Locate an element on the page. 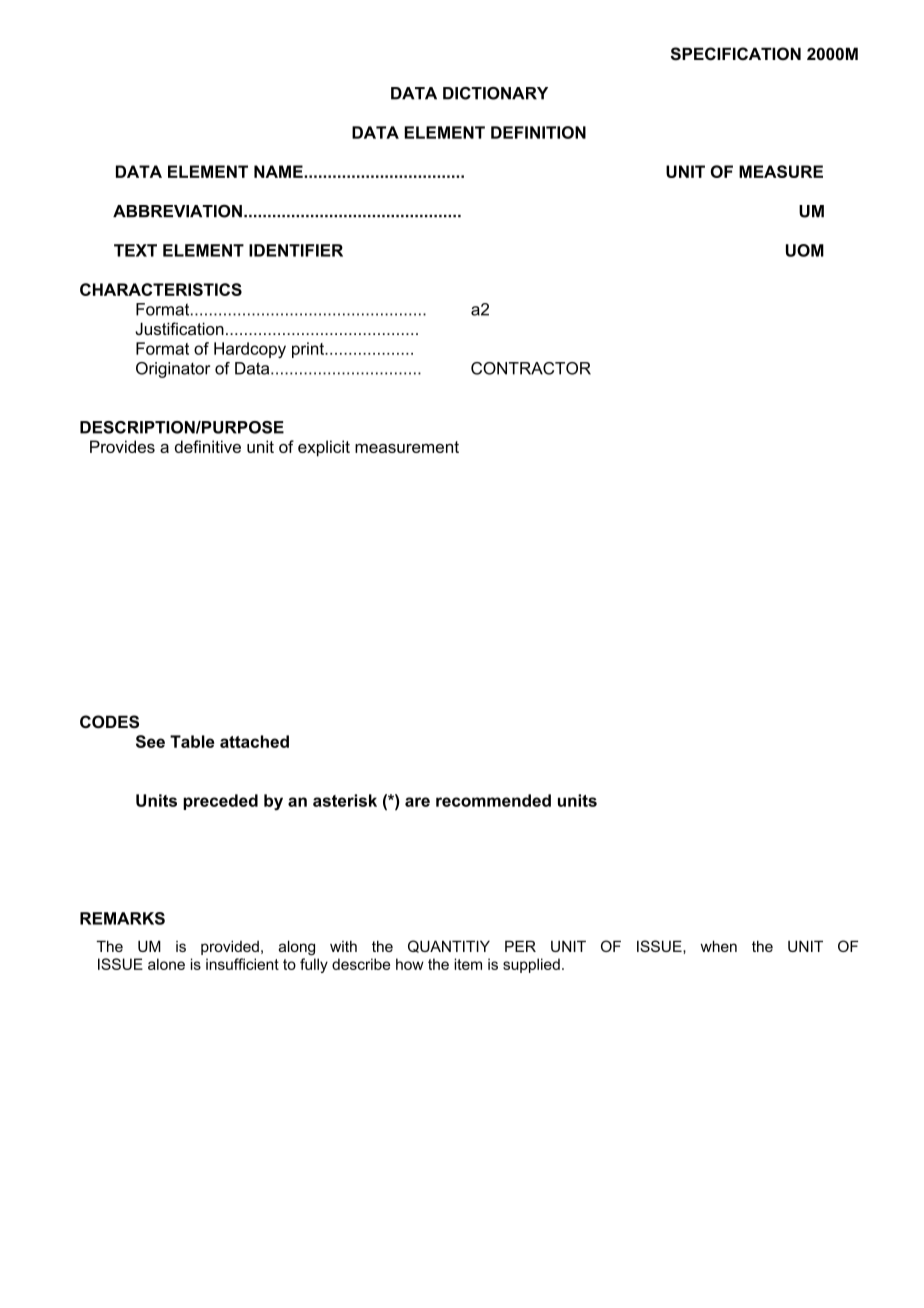 The width and height of the image is (924, 1308). definitive is located at coordinates (208, 446).
